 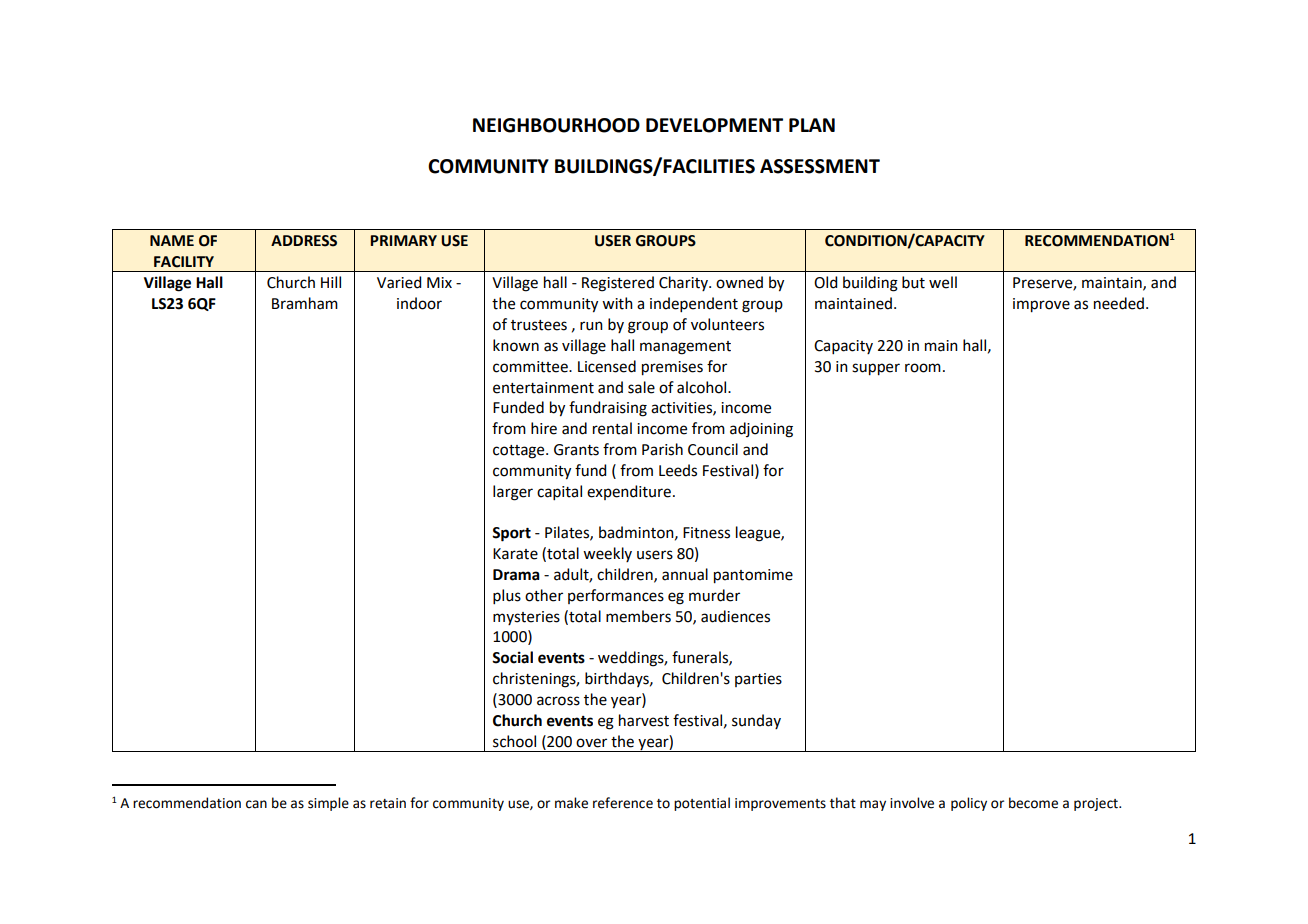 What do you see at coordinates (638, 616) in the screenshot?
I see `members` at bounding box center [638, 616].
